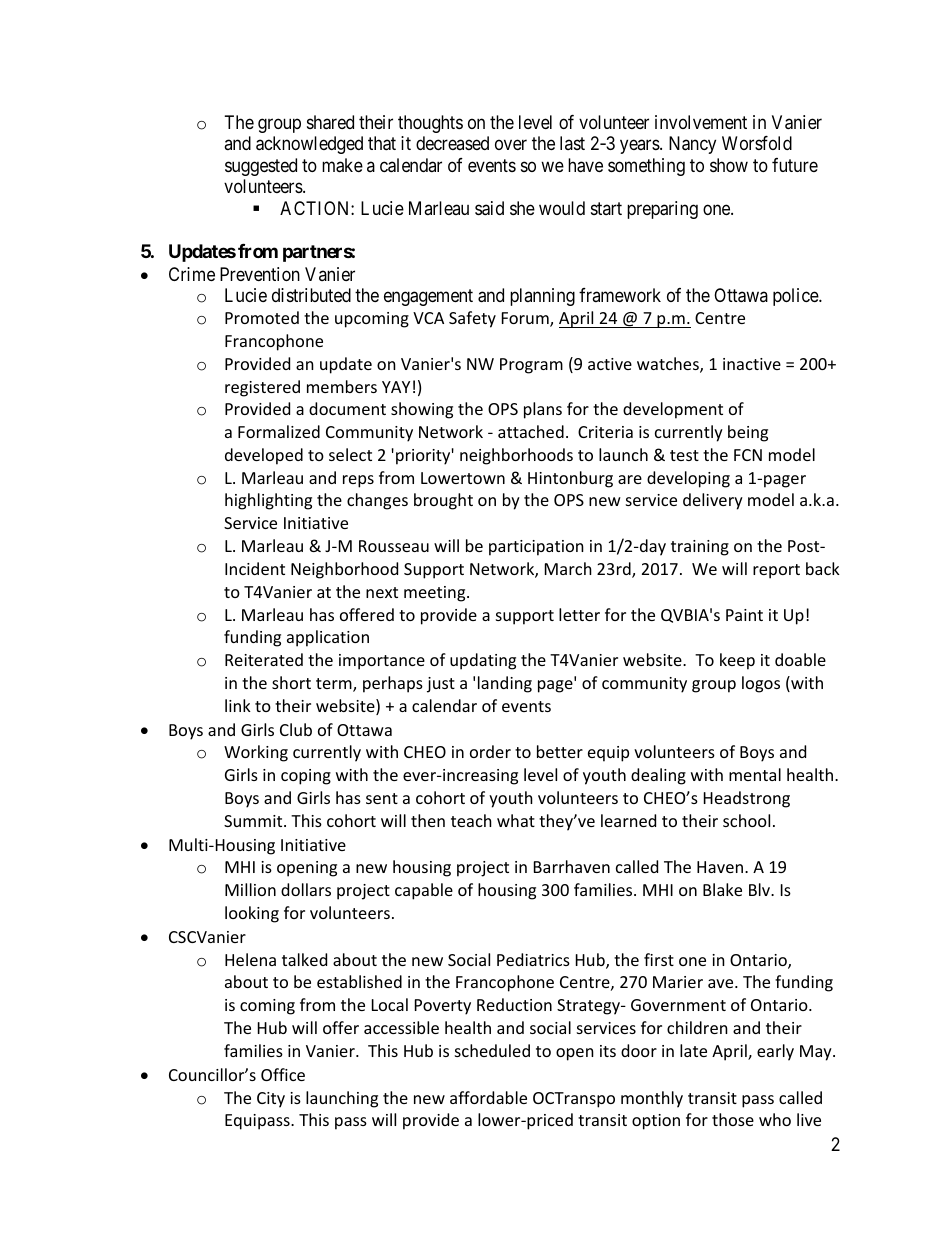 The height and width of the document is (1233, 952). What do you see at coordinates (483, 661) in the document?
I see `updating` at bounding box center [483, 661].
